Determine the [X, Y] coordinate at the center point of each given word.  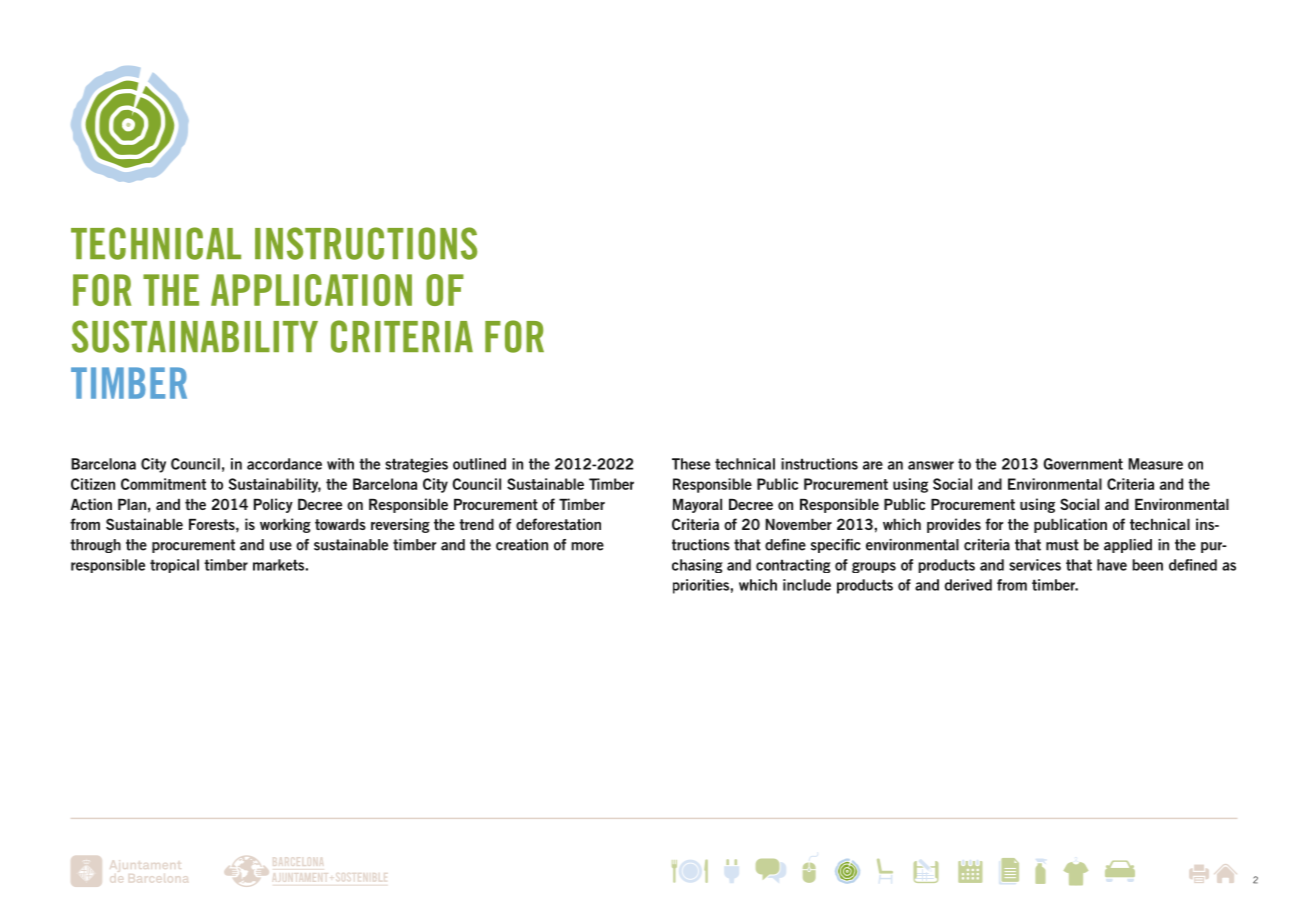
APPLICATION [311, 290]
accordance [284, 464]
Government [1083, 464]
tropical [174, 566]
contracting [793, 566]
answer [931, 465]
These [691, 464]
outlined [479, 464]
